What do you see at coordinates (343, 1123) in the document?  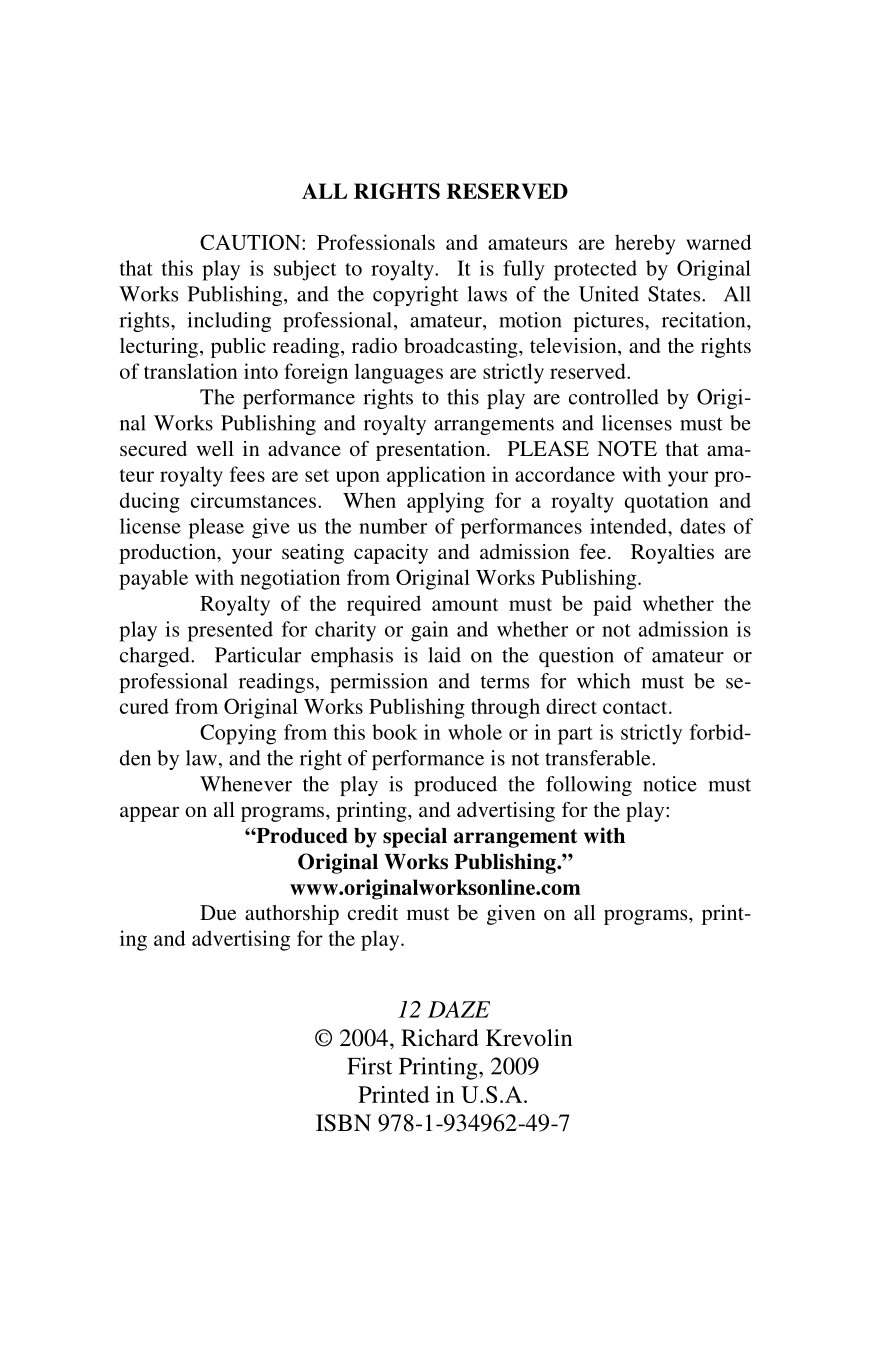 I see `ISBN` at bounding box center [343, 1123].
